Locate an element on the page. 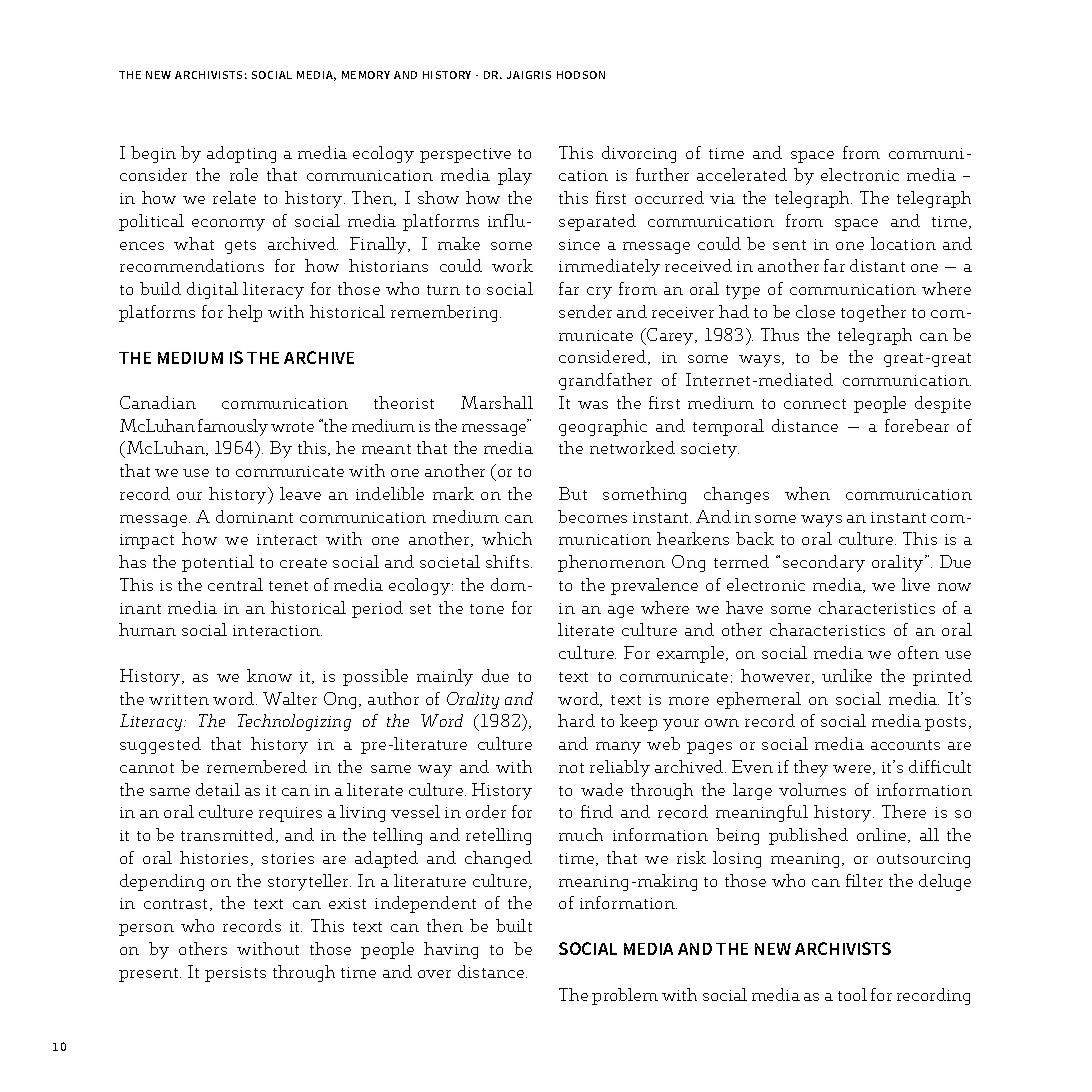 Image resolution: width=1092 pixels, height=1092 pixels. potential is located at coordinates (218, 563).
